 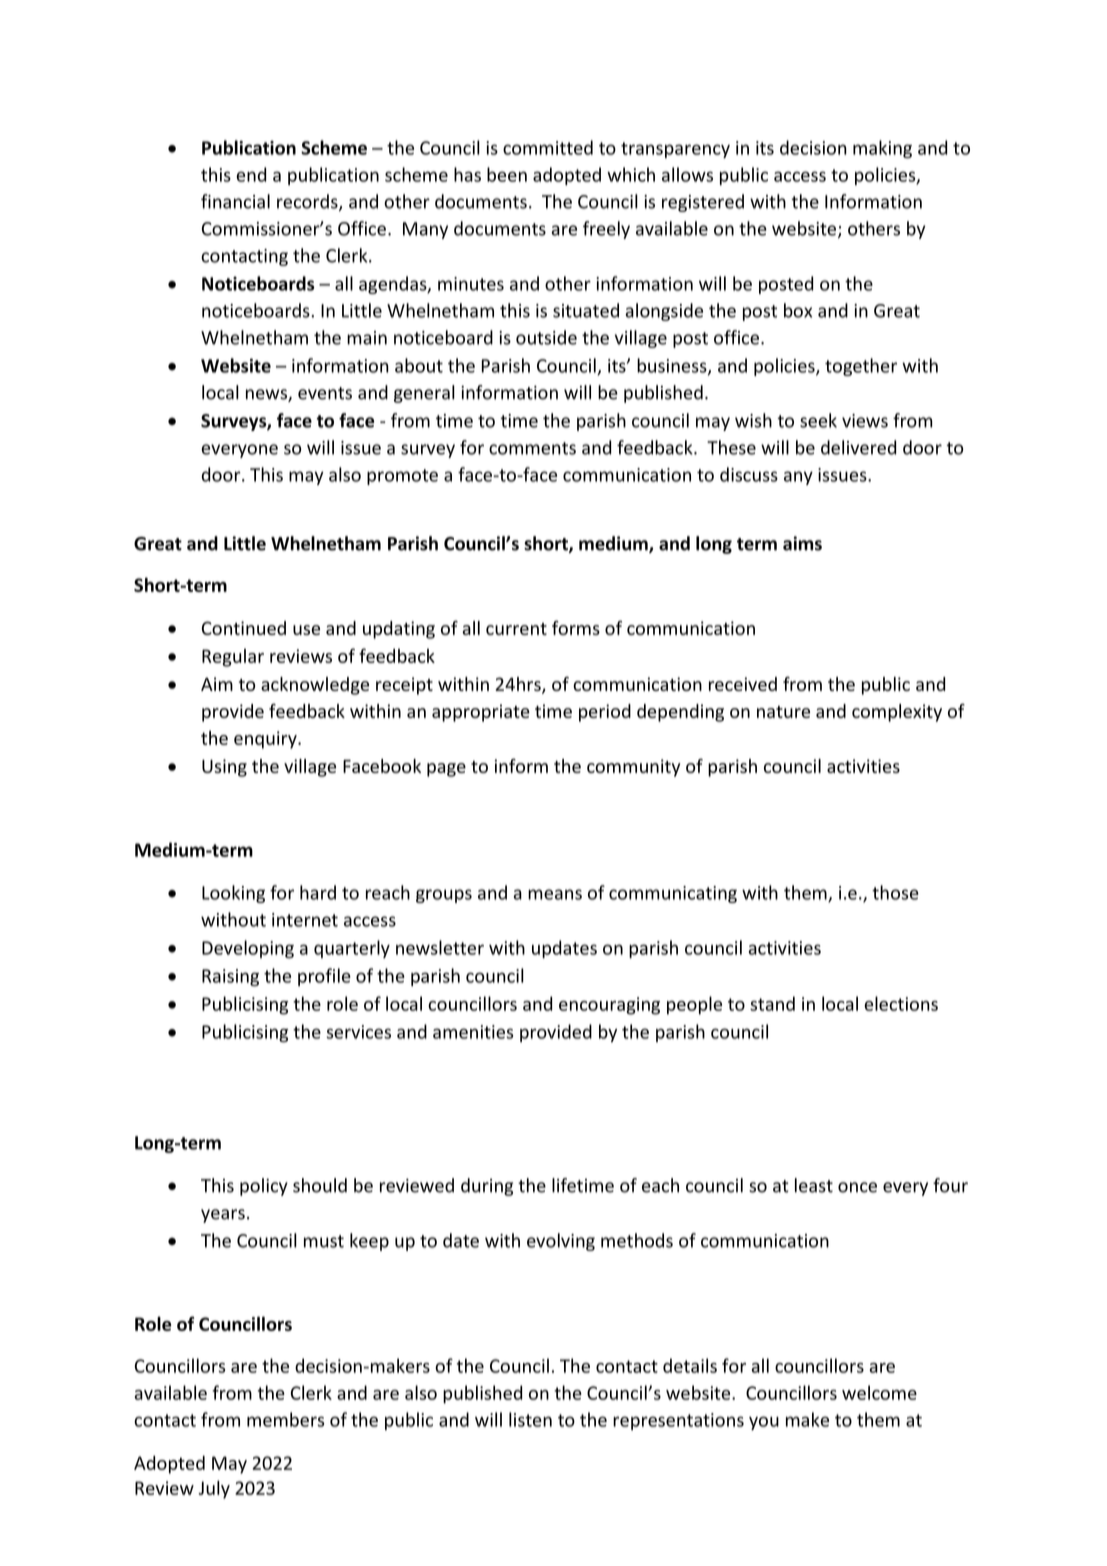 What do you see at coordinates (359, 1032) in the document?
I see `services` at bounding box center [359, 1032].
